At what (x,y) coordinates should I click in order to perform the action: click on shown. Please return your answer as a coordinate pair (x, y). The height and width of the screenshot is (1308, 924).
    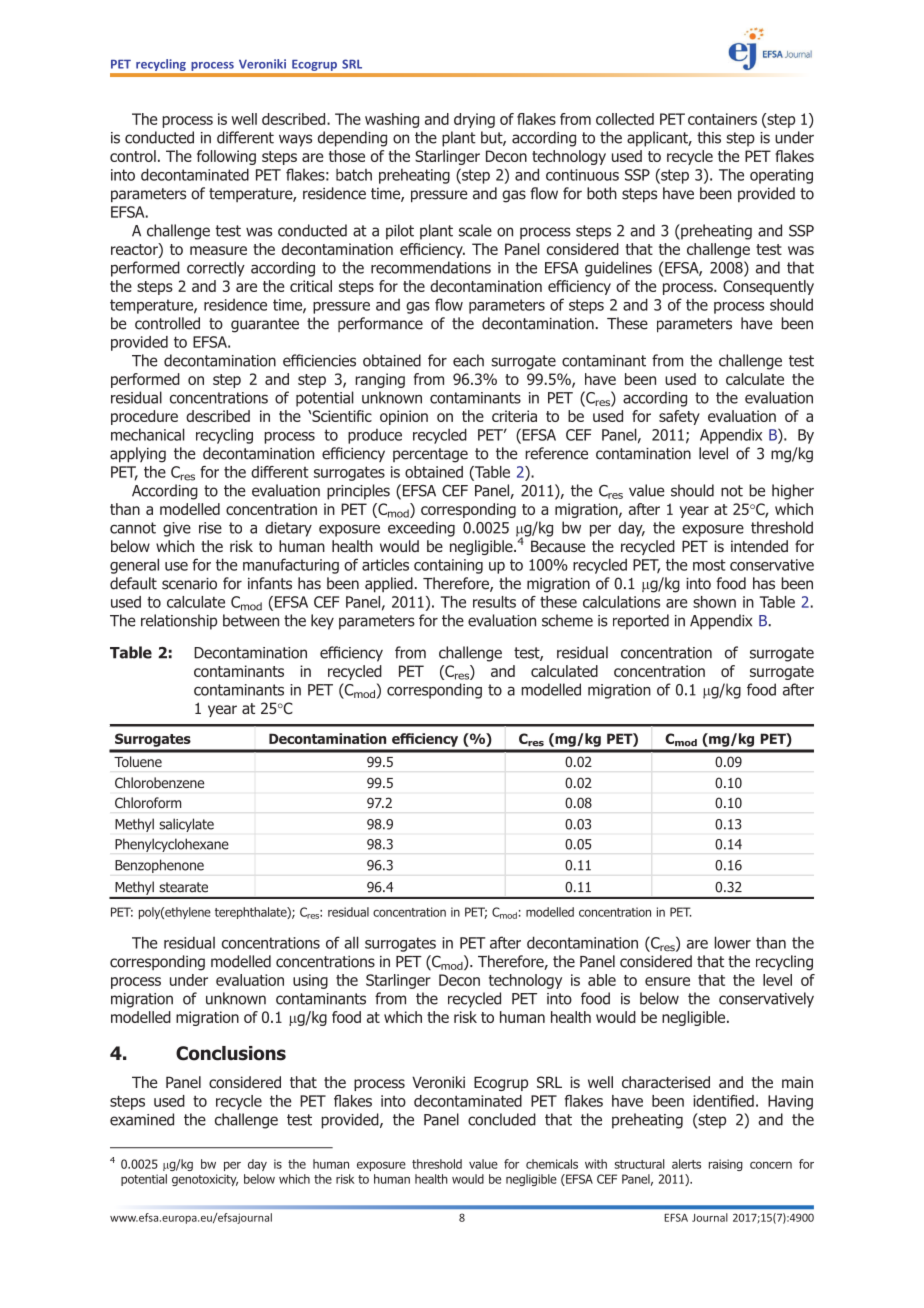
    Looking at the image, I should click on (714, 602).
